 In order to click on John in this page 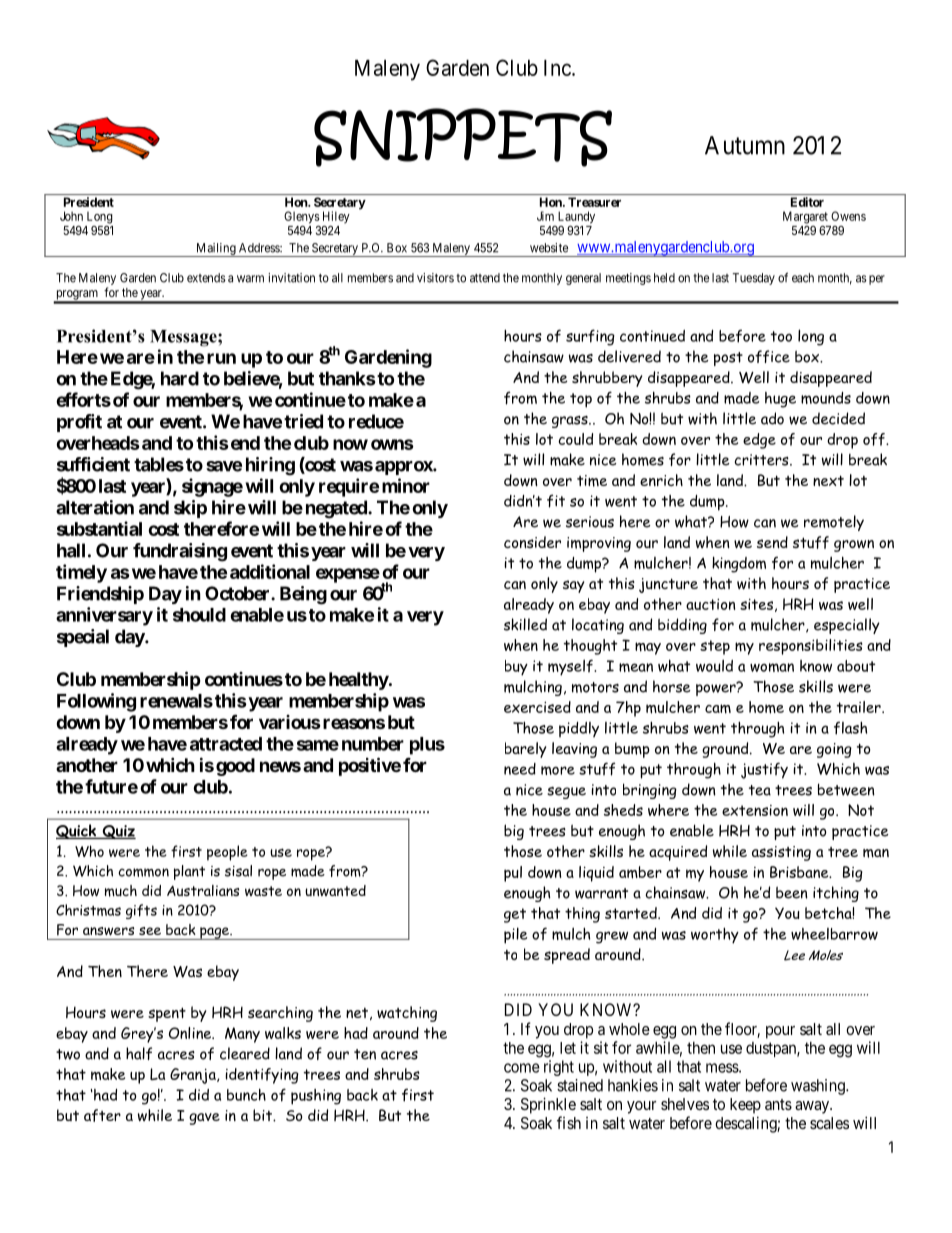, I will do `click(71, 216)`.
